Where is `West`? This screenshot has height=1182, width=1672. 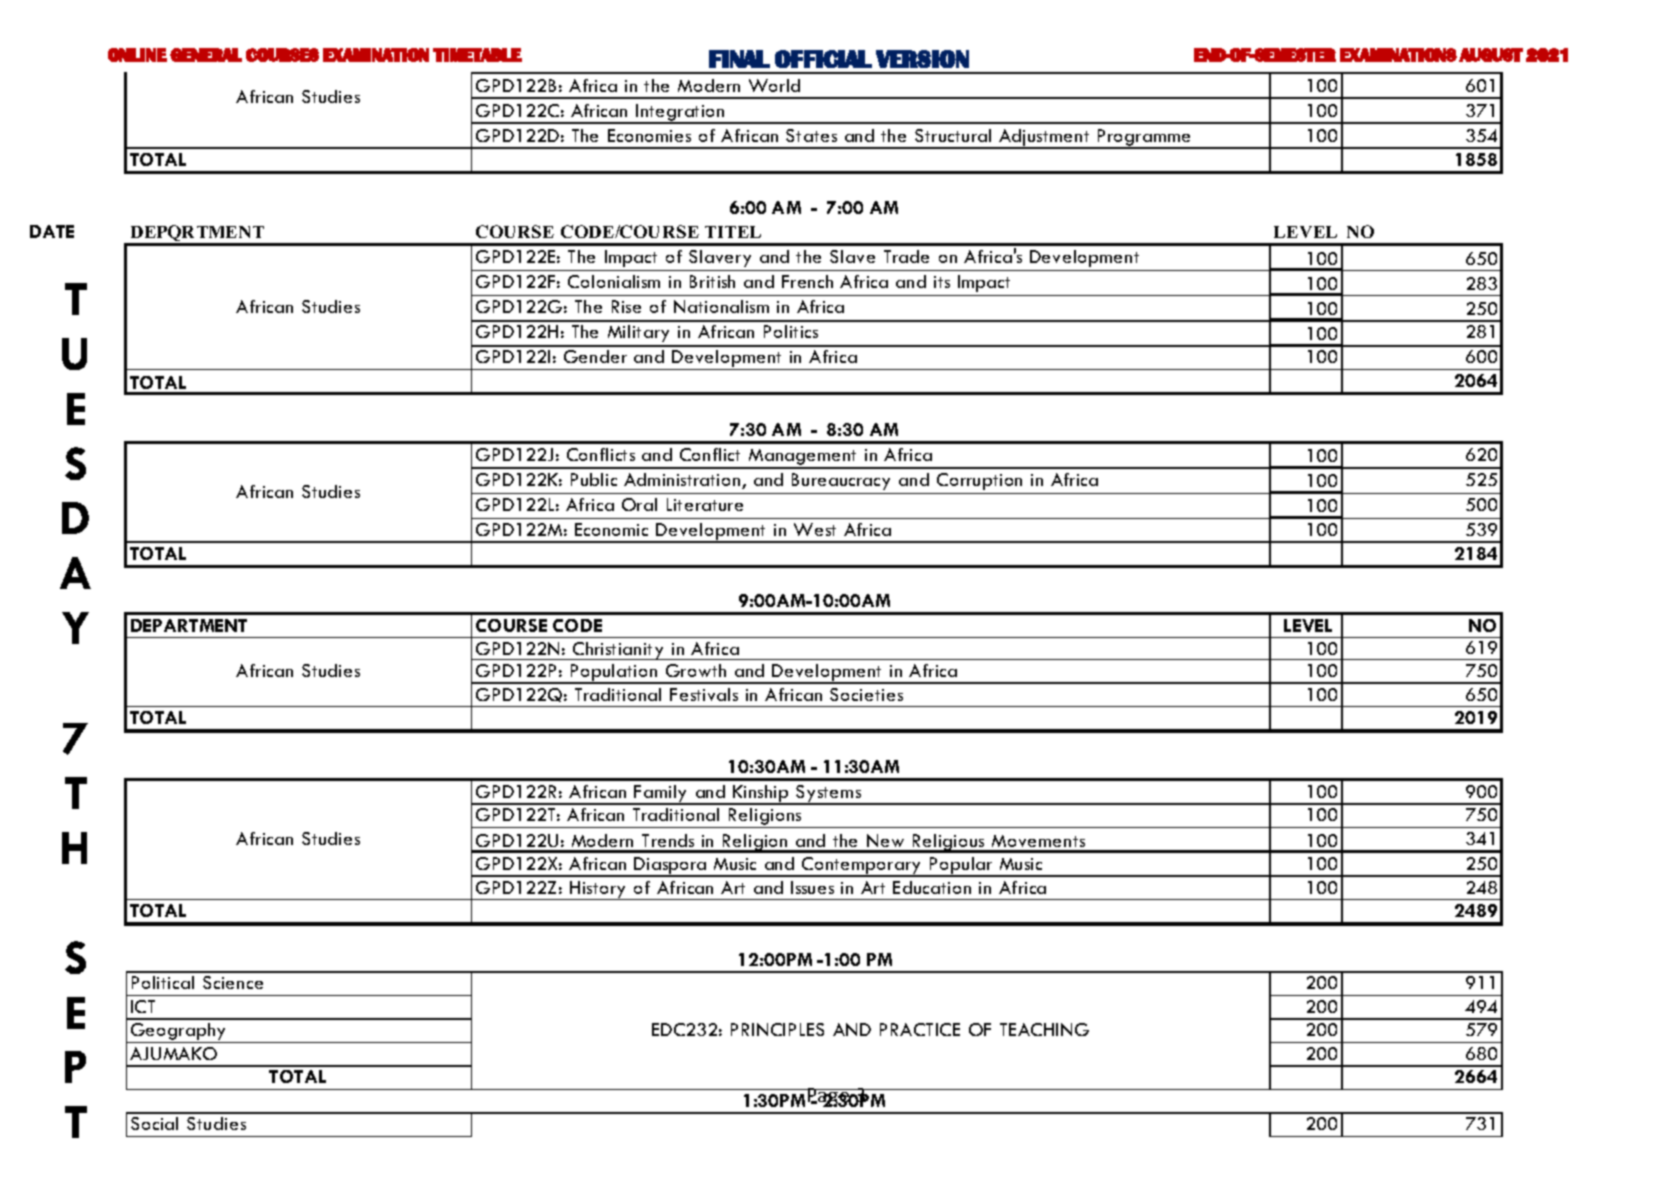
West is located at coordinates (815, 529).
